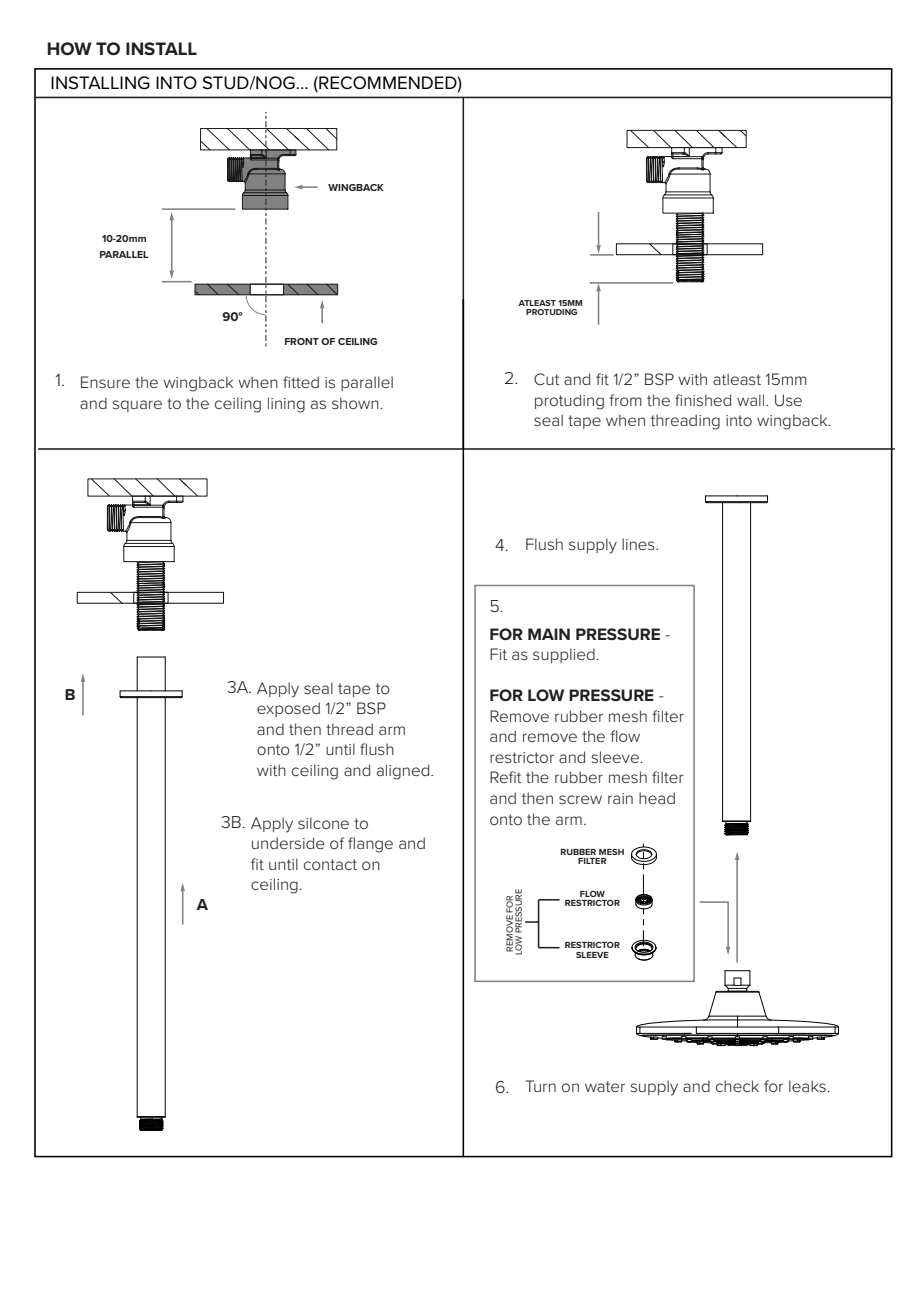 Image resolution: width=924 pixels, height=1308 pixels. I want to click on flange, so click(370, 845).
